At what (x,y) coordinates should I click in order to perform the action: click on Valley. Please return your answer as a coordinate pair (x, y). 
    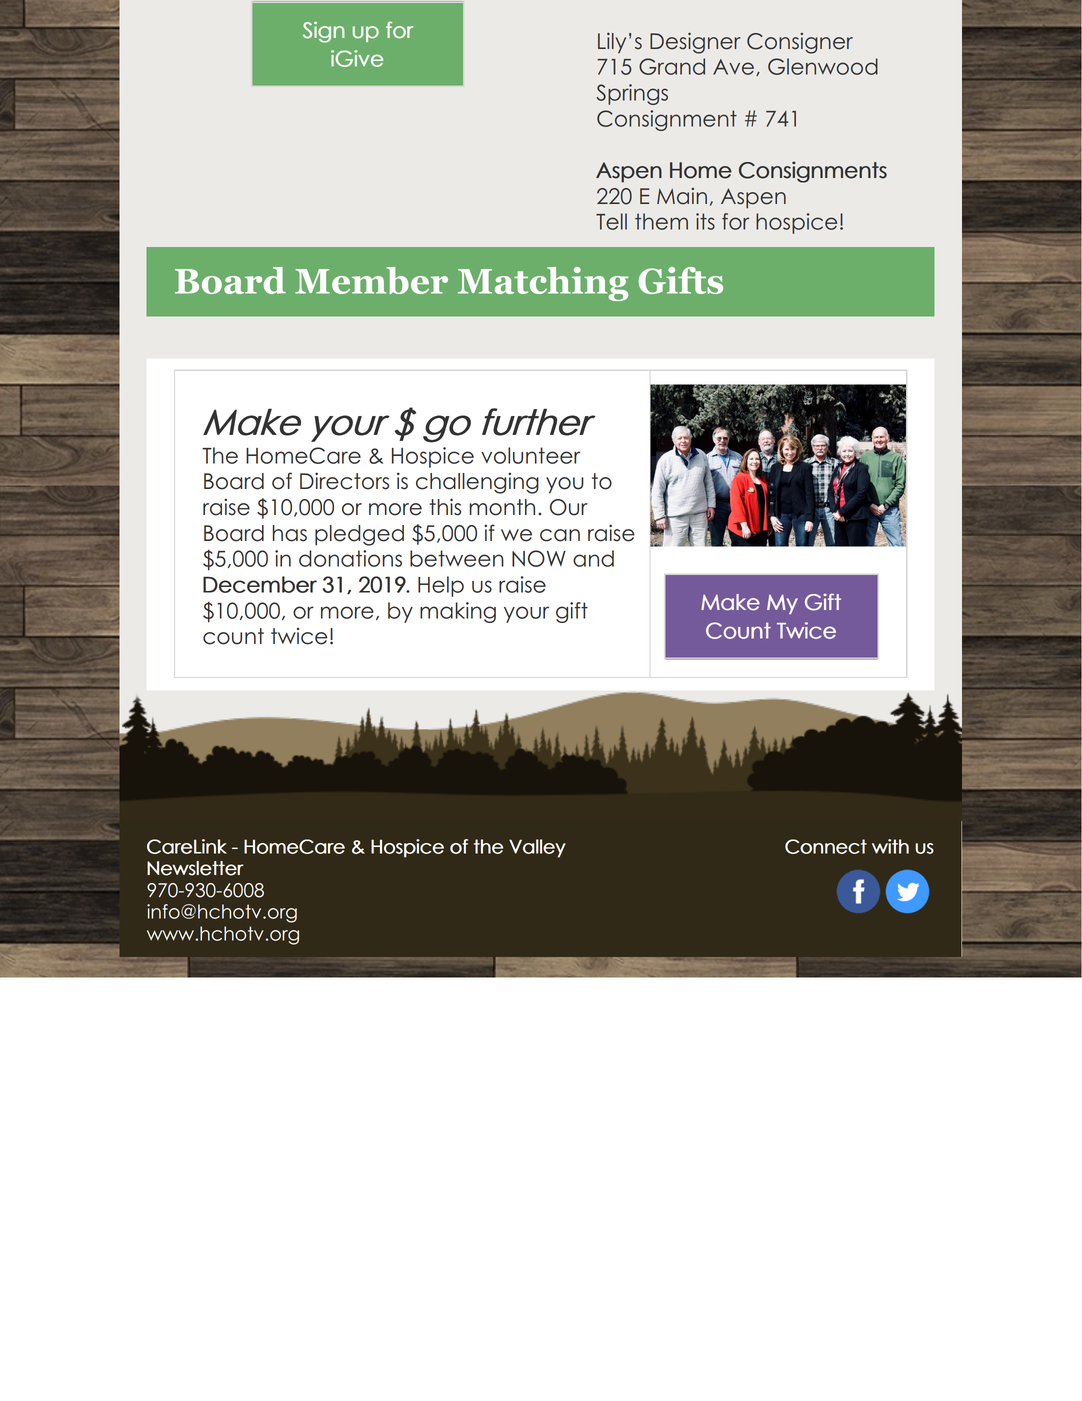
    Looking at the image, I should click on (537, 848).
